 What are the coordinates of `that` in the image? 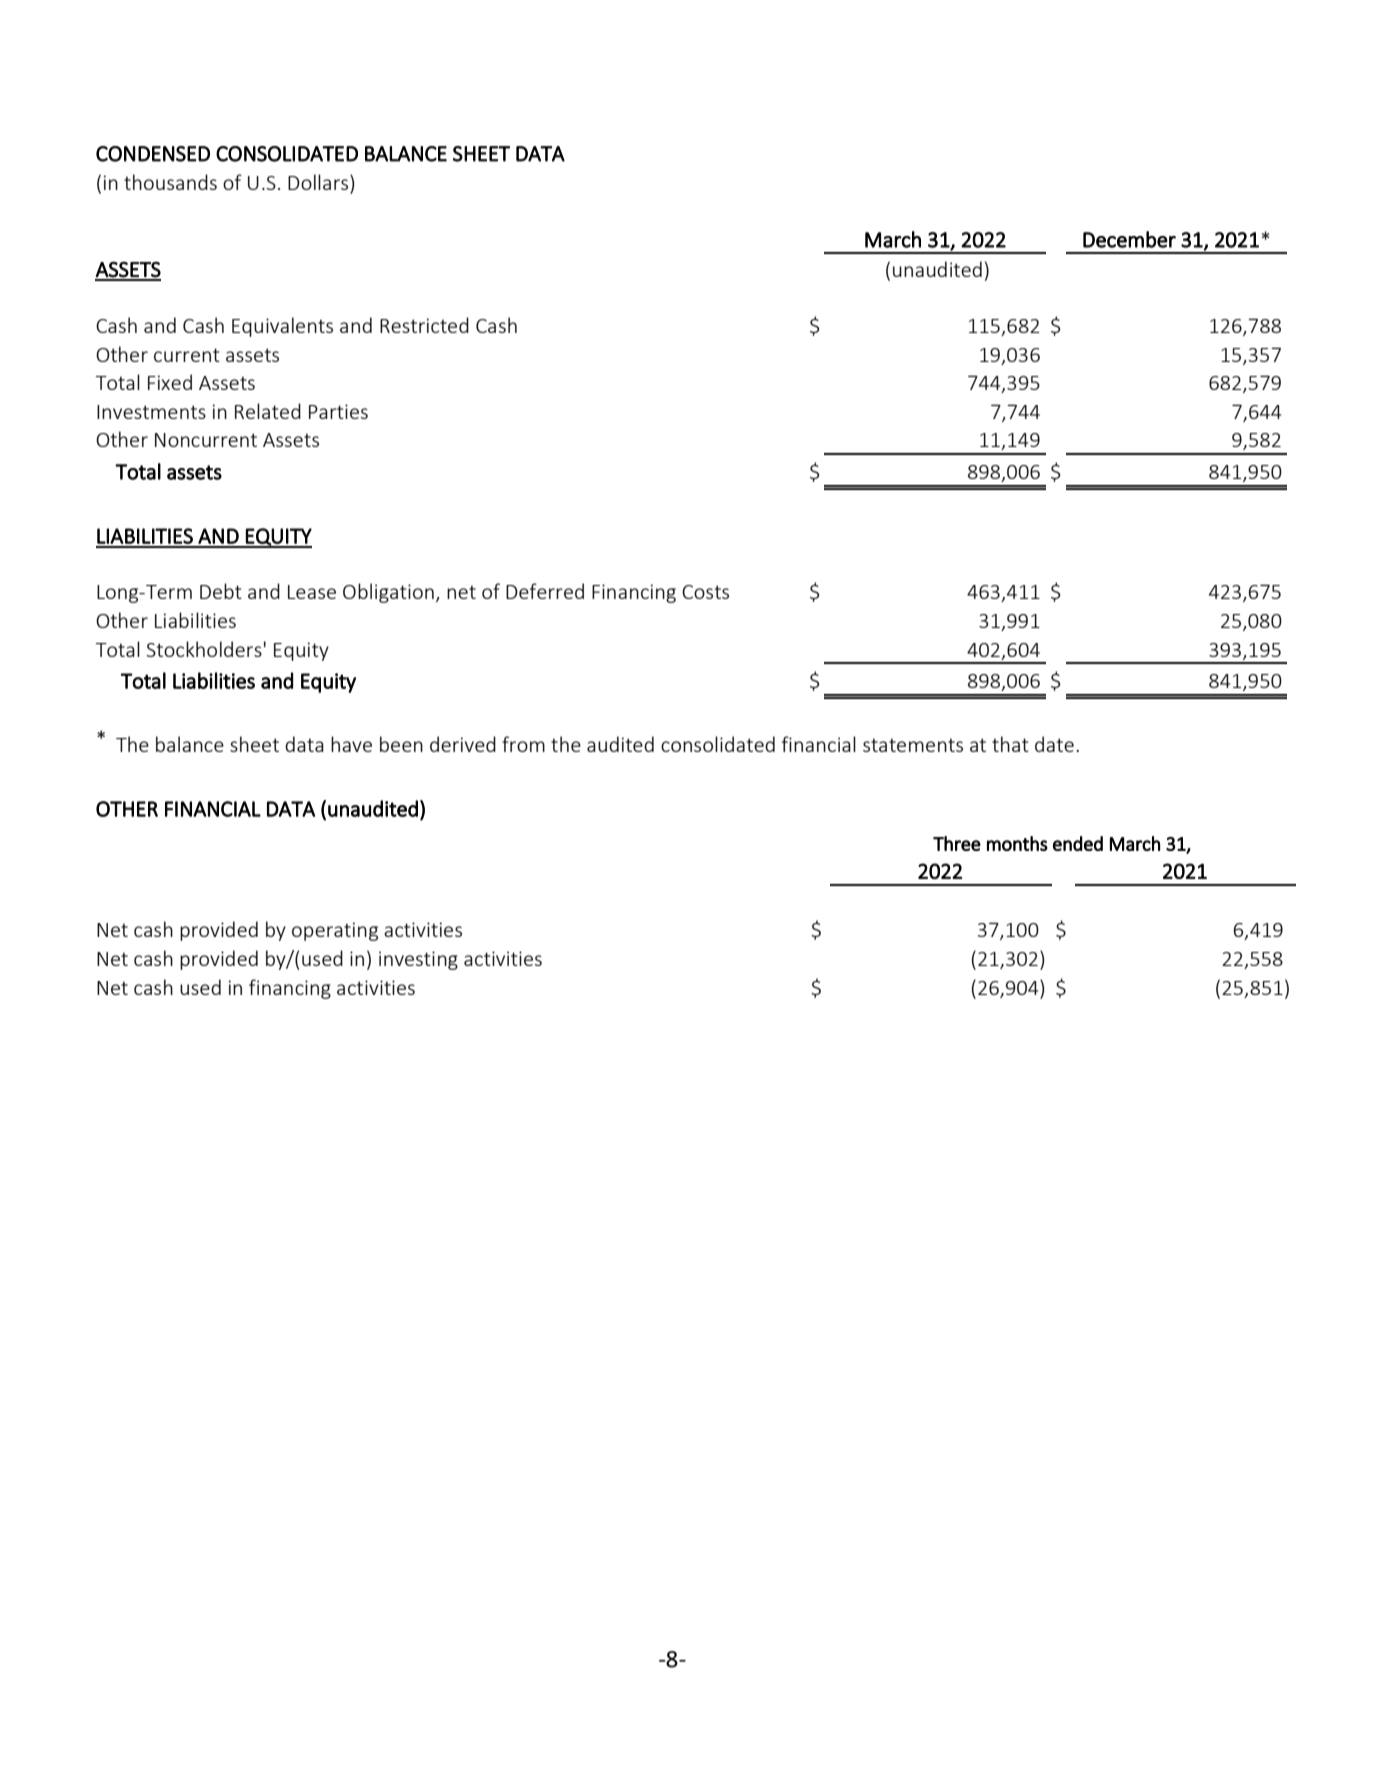 It's located at (1010, 744).
